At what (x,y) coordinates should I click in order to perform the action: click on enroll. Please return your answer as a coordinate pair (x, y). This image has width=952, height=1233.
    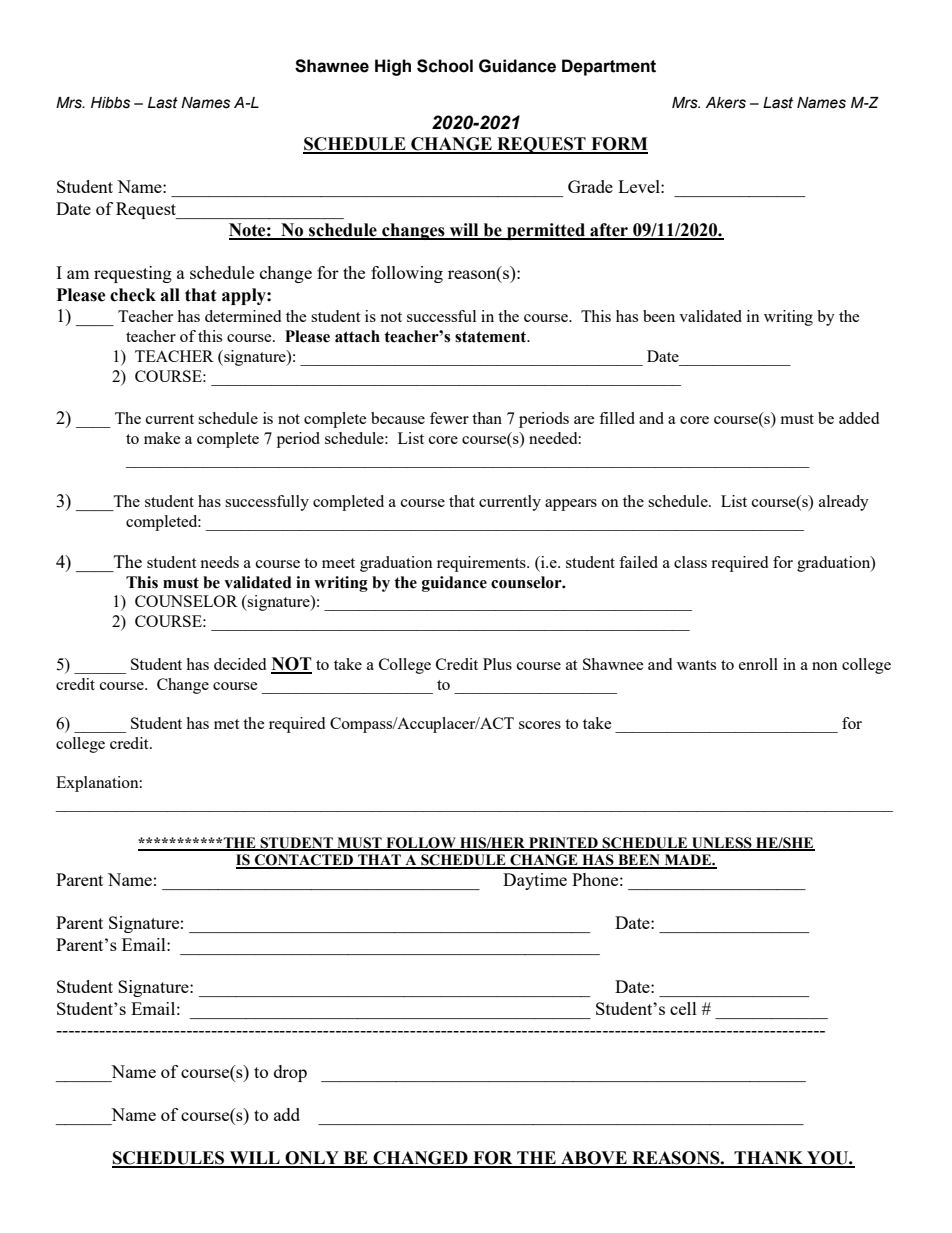
    Looking at the image, I should click on (758, 664).
